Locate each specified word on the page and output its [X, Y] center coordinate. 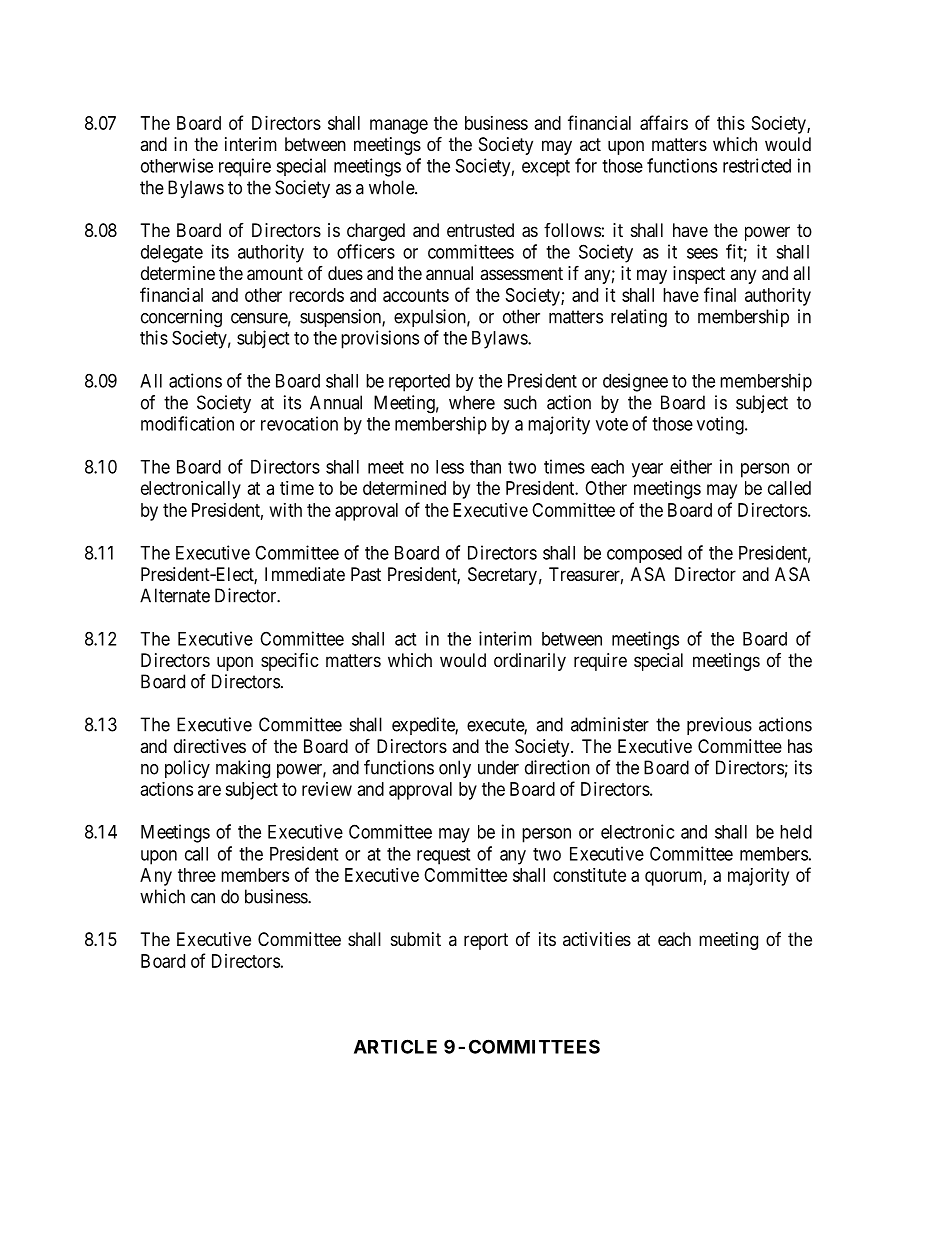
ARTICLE [395, 1046]
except [546, 168]
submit [416, 939]
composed [644, 554]
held [796, 832]
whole [392, 187]
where [472, 402]
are [209, 790]
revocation [299, 423]
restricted [757, 165]
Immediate [305, 574]
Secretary [502, 576]
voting [721, 425]
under [498, 767]
